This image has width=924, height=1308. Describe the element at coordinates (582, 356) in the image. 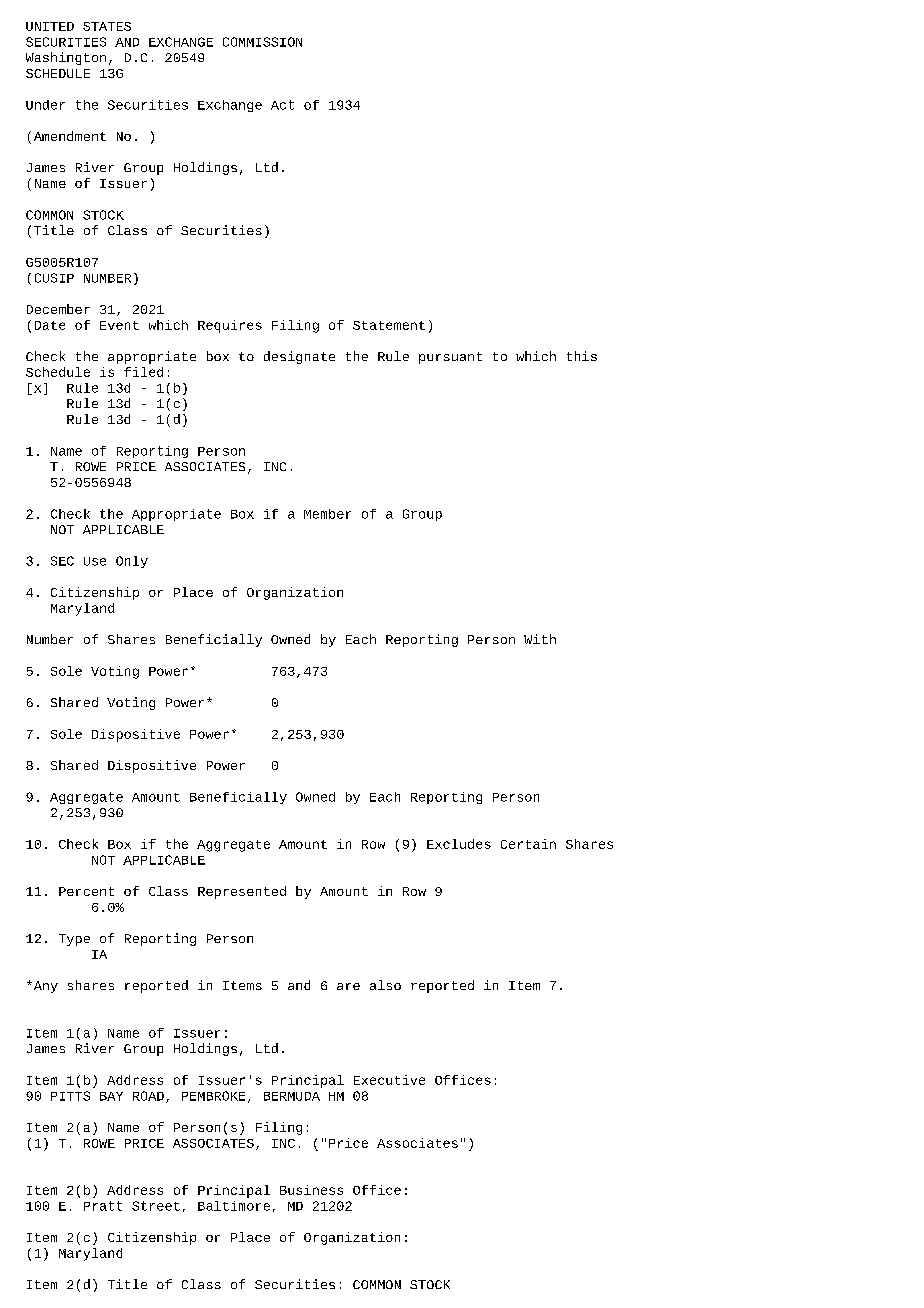

I see `this` at that location.
